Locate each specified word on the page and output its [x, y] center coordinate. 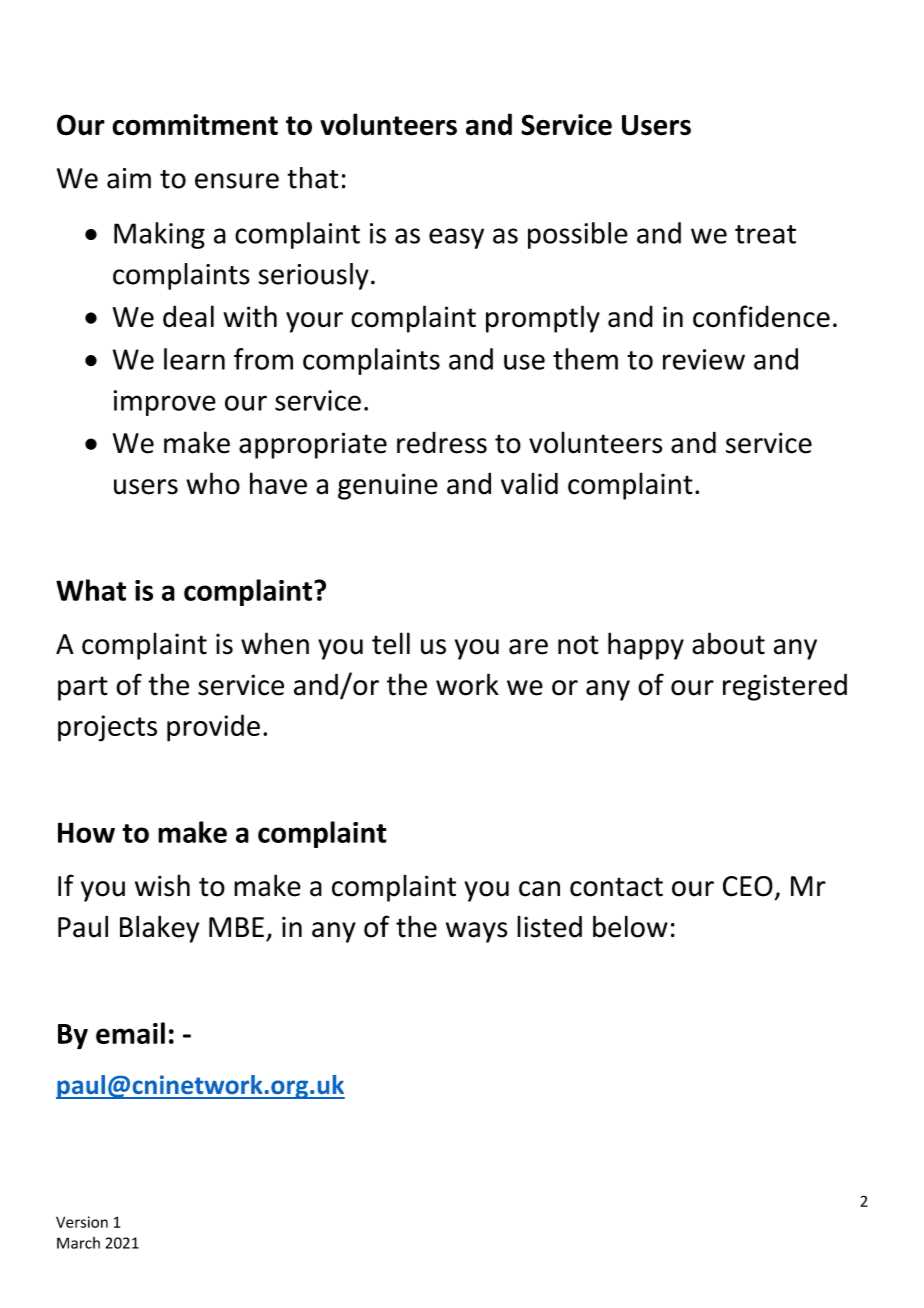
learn [194, 359]
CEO [748, 886]
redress [442, 443]
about [728, 643]
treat [765, 234]
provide [213, 728]
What [91, 590]
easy [456, 238]
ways [476, 932]
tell [391, 643]
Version [82, 1222]
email [130, 1033]
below [630, 926]
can [539, 889]
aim [129, 178]
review [704, 359]
